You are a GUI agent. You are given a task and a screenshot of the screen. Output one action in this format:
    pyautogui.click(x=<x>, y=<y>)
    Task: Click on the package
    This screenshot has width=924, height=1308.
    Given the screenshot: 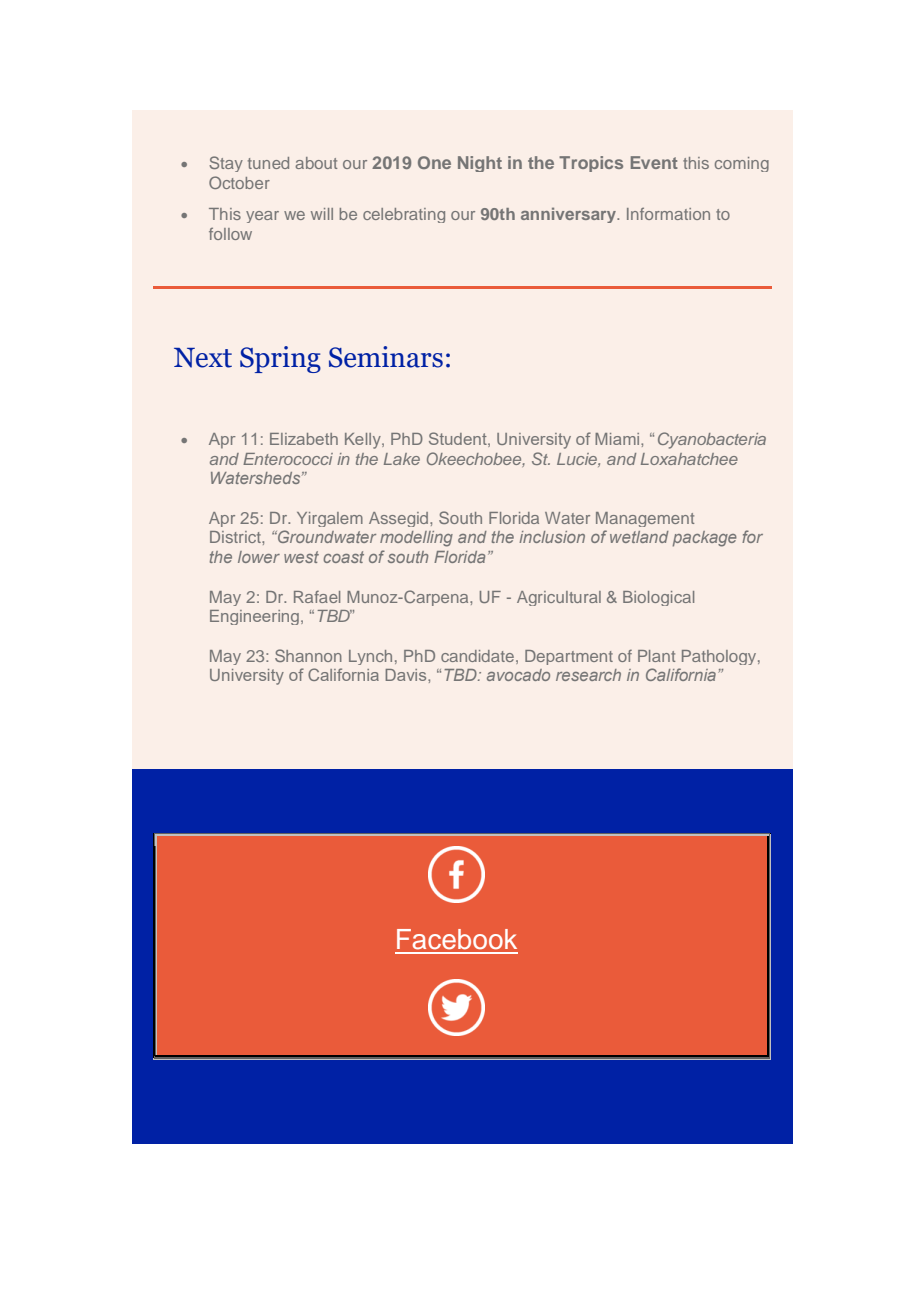 What is the action you would take?
    pyautogui.click(x=705, y=539)
